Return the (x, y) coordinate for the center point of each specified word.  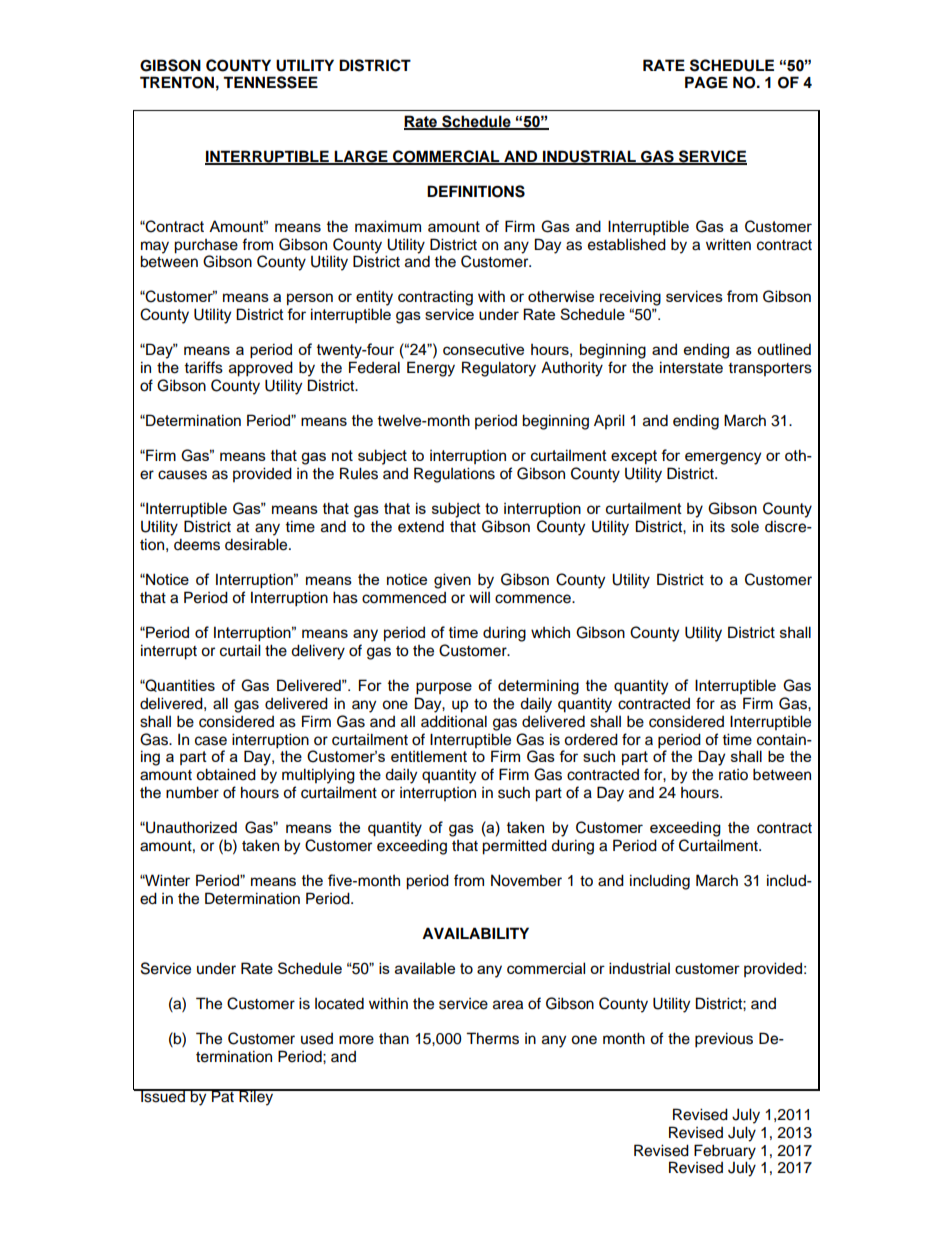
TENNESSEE (270, 82)
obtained (226, 774)
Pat (223, 1096)
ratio (733, 775)
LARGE (361, 157)
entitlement (429, 756)
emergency (723, 458)
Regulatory (499, 369)
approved (261, 369)
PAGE (706, 82)
